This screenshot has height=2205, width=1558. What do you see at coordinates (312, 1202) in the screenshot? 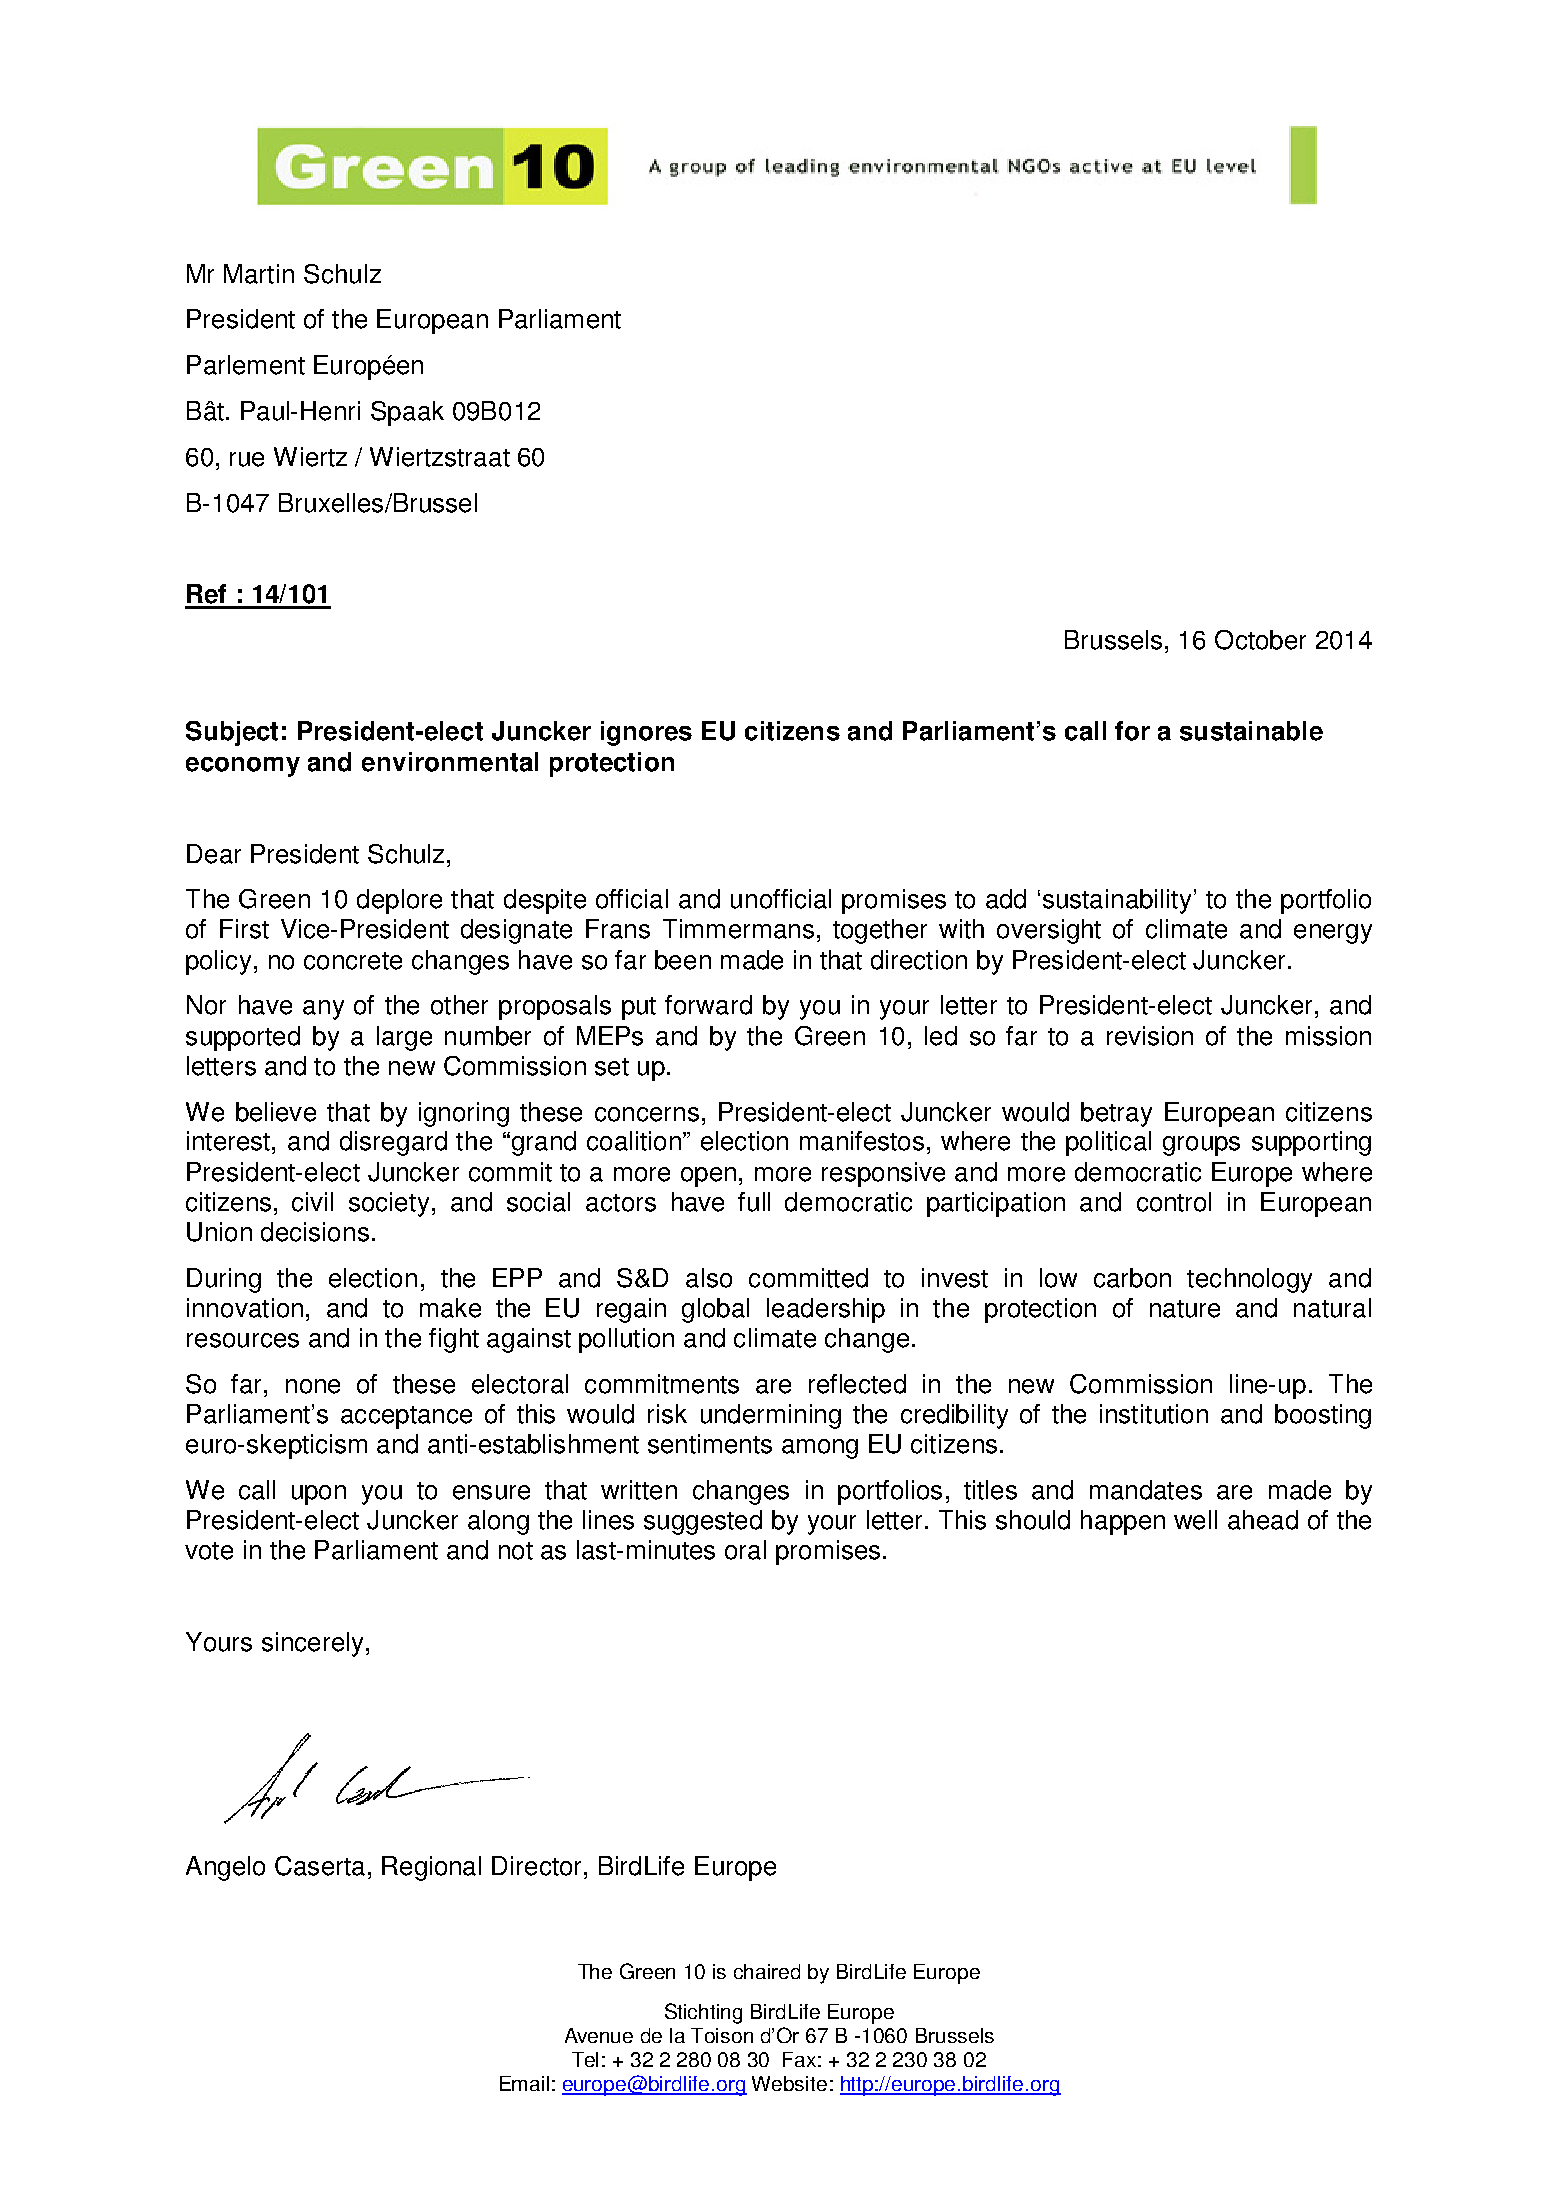
I see `civil` at bounding box center [312, 1202].
